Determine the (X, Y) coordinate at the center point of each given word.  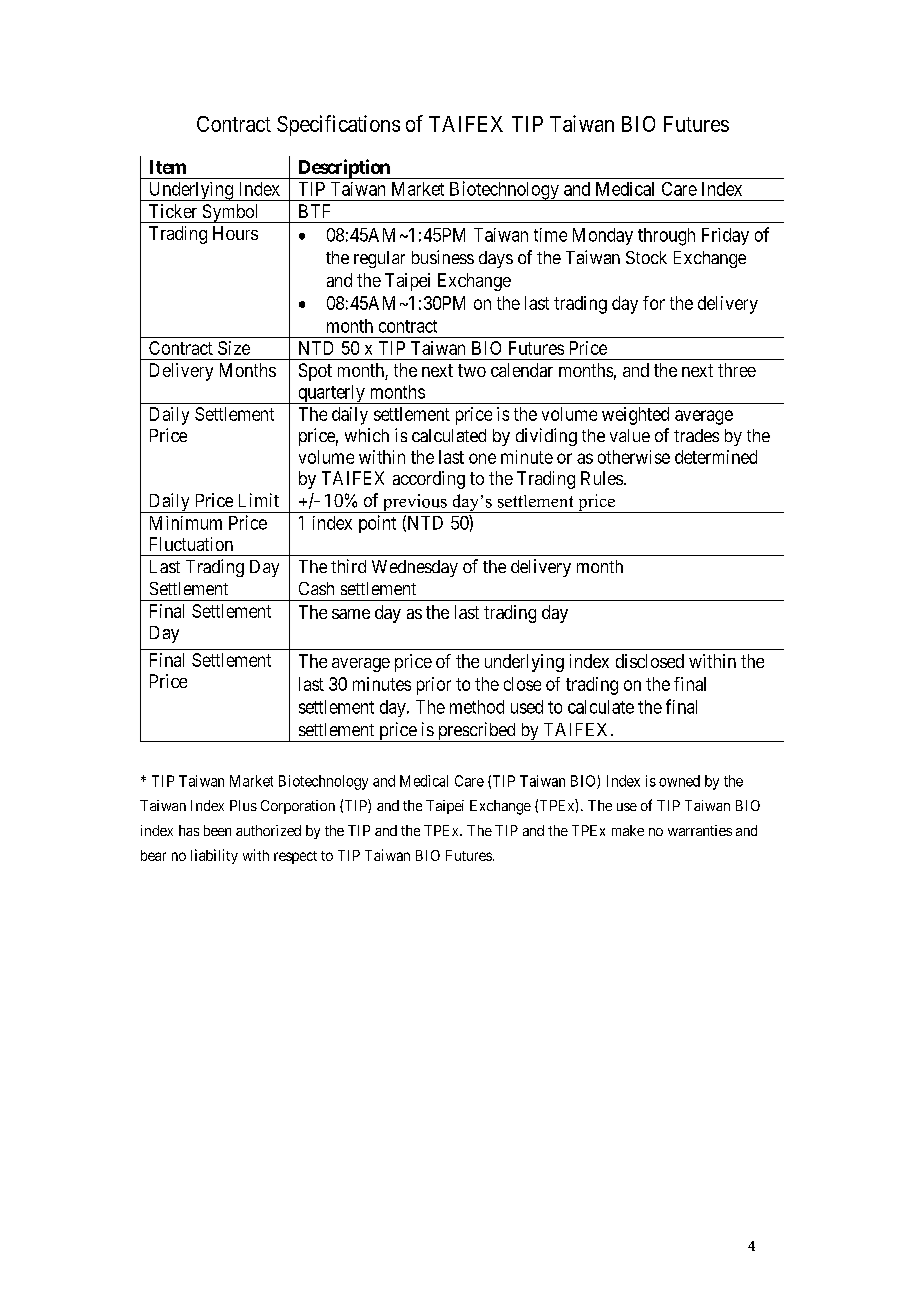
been (217, 830)
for (654, 303)
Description (343, 169)
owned (679, 781)
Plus (243, 805)
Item (168, 167)
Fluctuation (191, 544)
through (666, 237)
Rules (602, 478)
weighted (635, 416)
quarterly (331, 394)
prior (434, 686)
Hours (235, 233)
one (482, 458)
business (443, 257)
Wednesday (415, 568)
